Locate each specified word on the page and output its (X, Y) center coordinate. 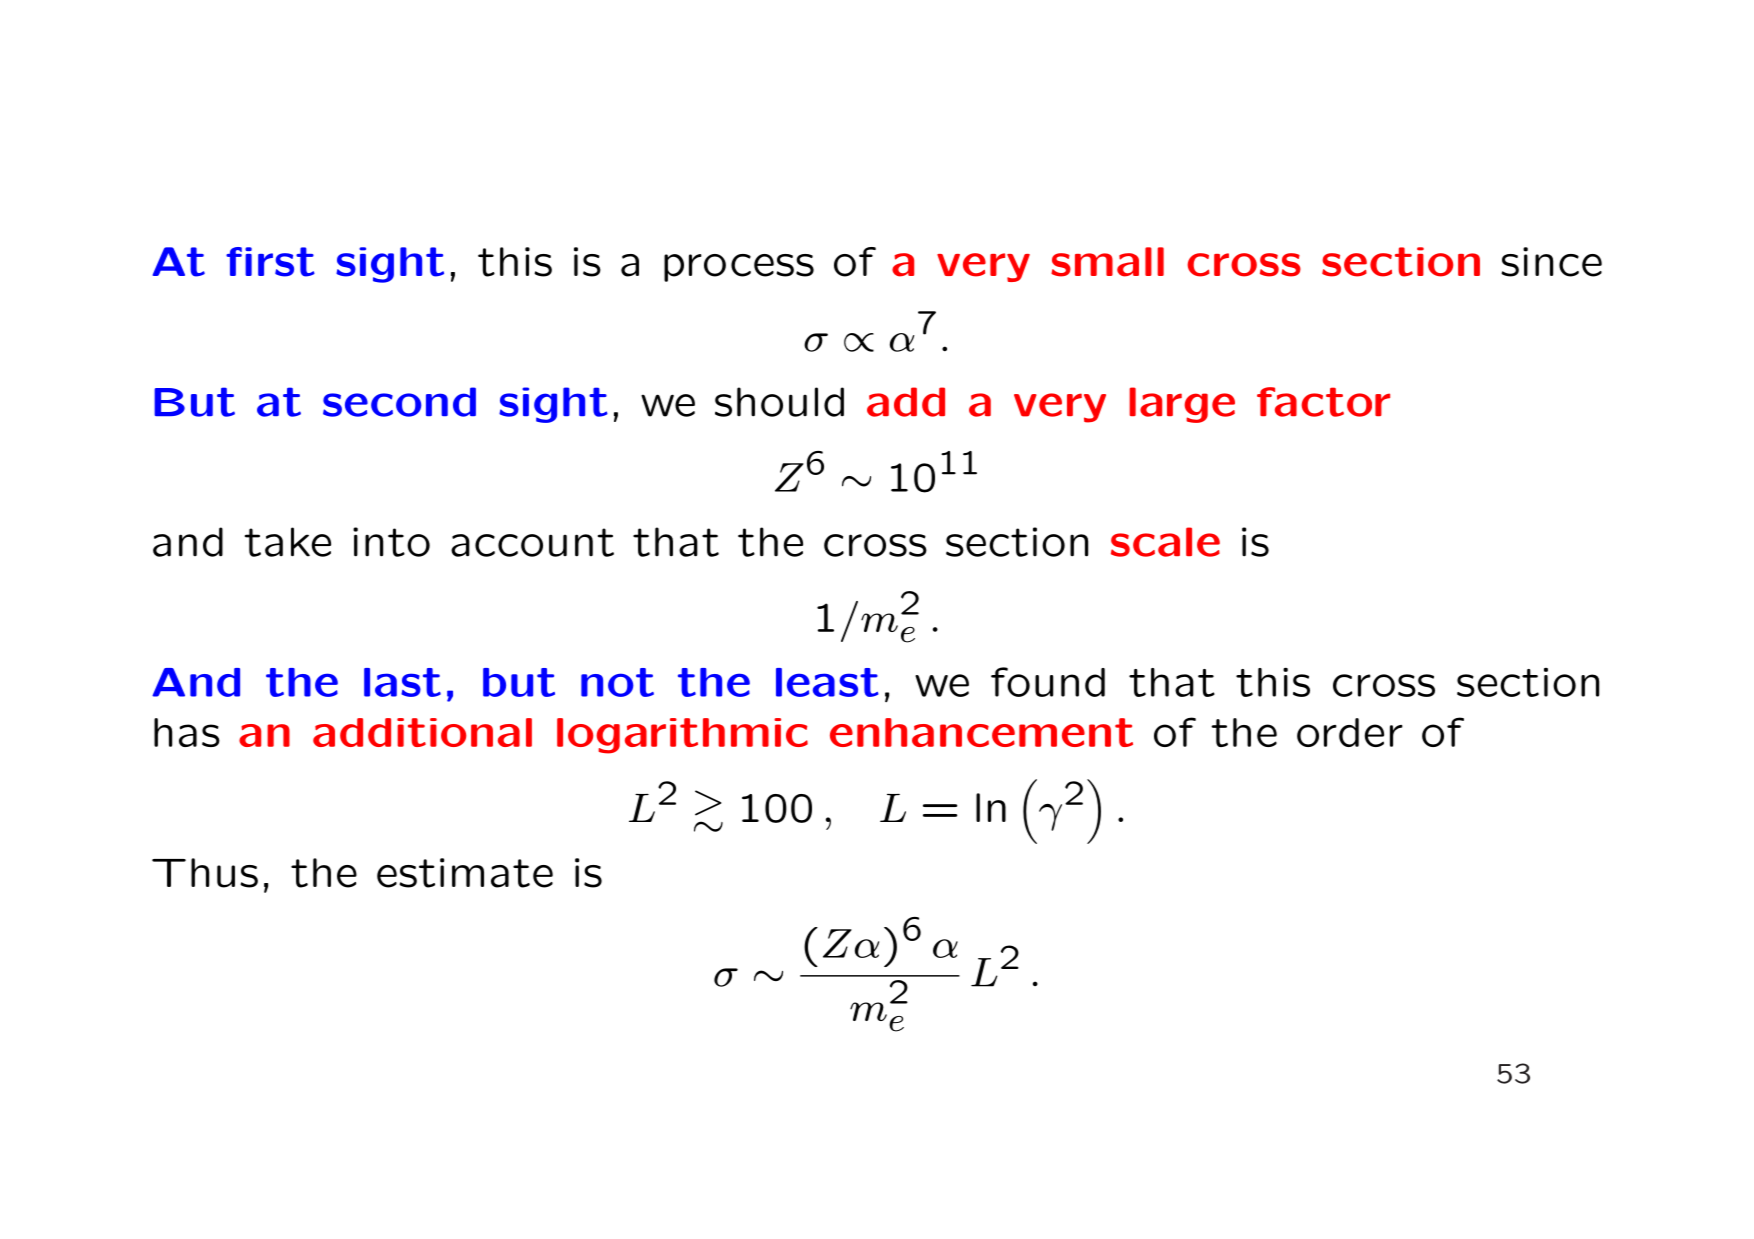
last (402, 682)
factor (1323, 402)
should (779, 402)
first (270, 262)
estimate (465, 873)
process (739, 268)
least (827, 682)
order (1350, 732)
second (399, 402)
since (1551, 262)
